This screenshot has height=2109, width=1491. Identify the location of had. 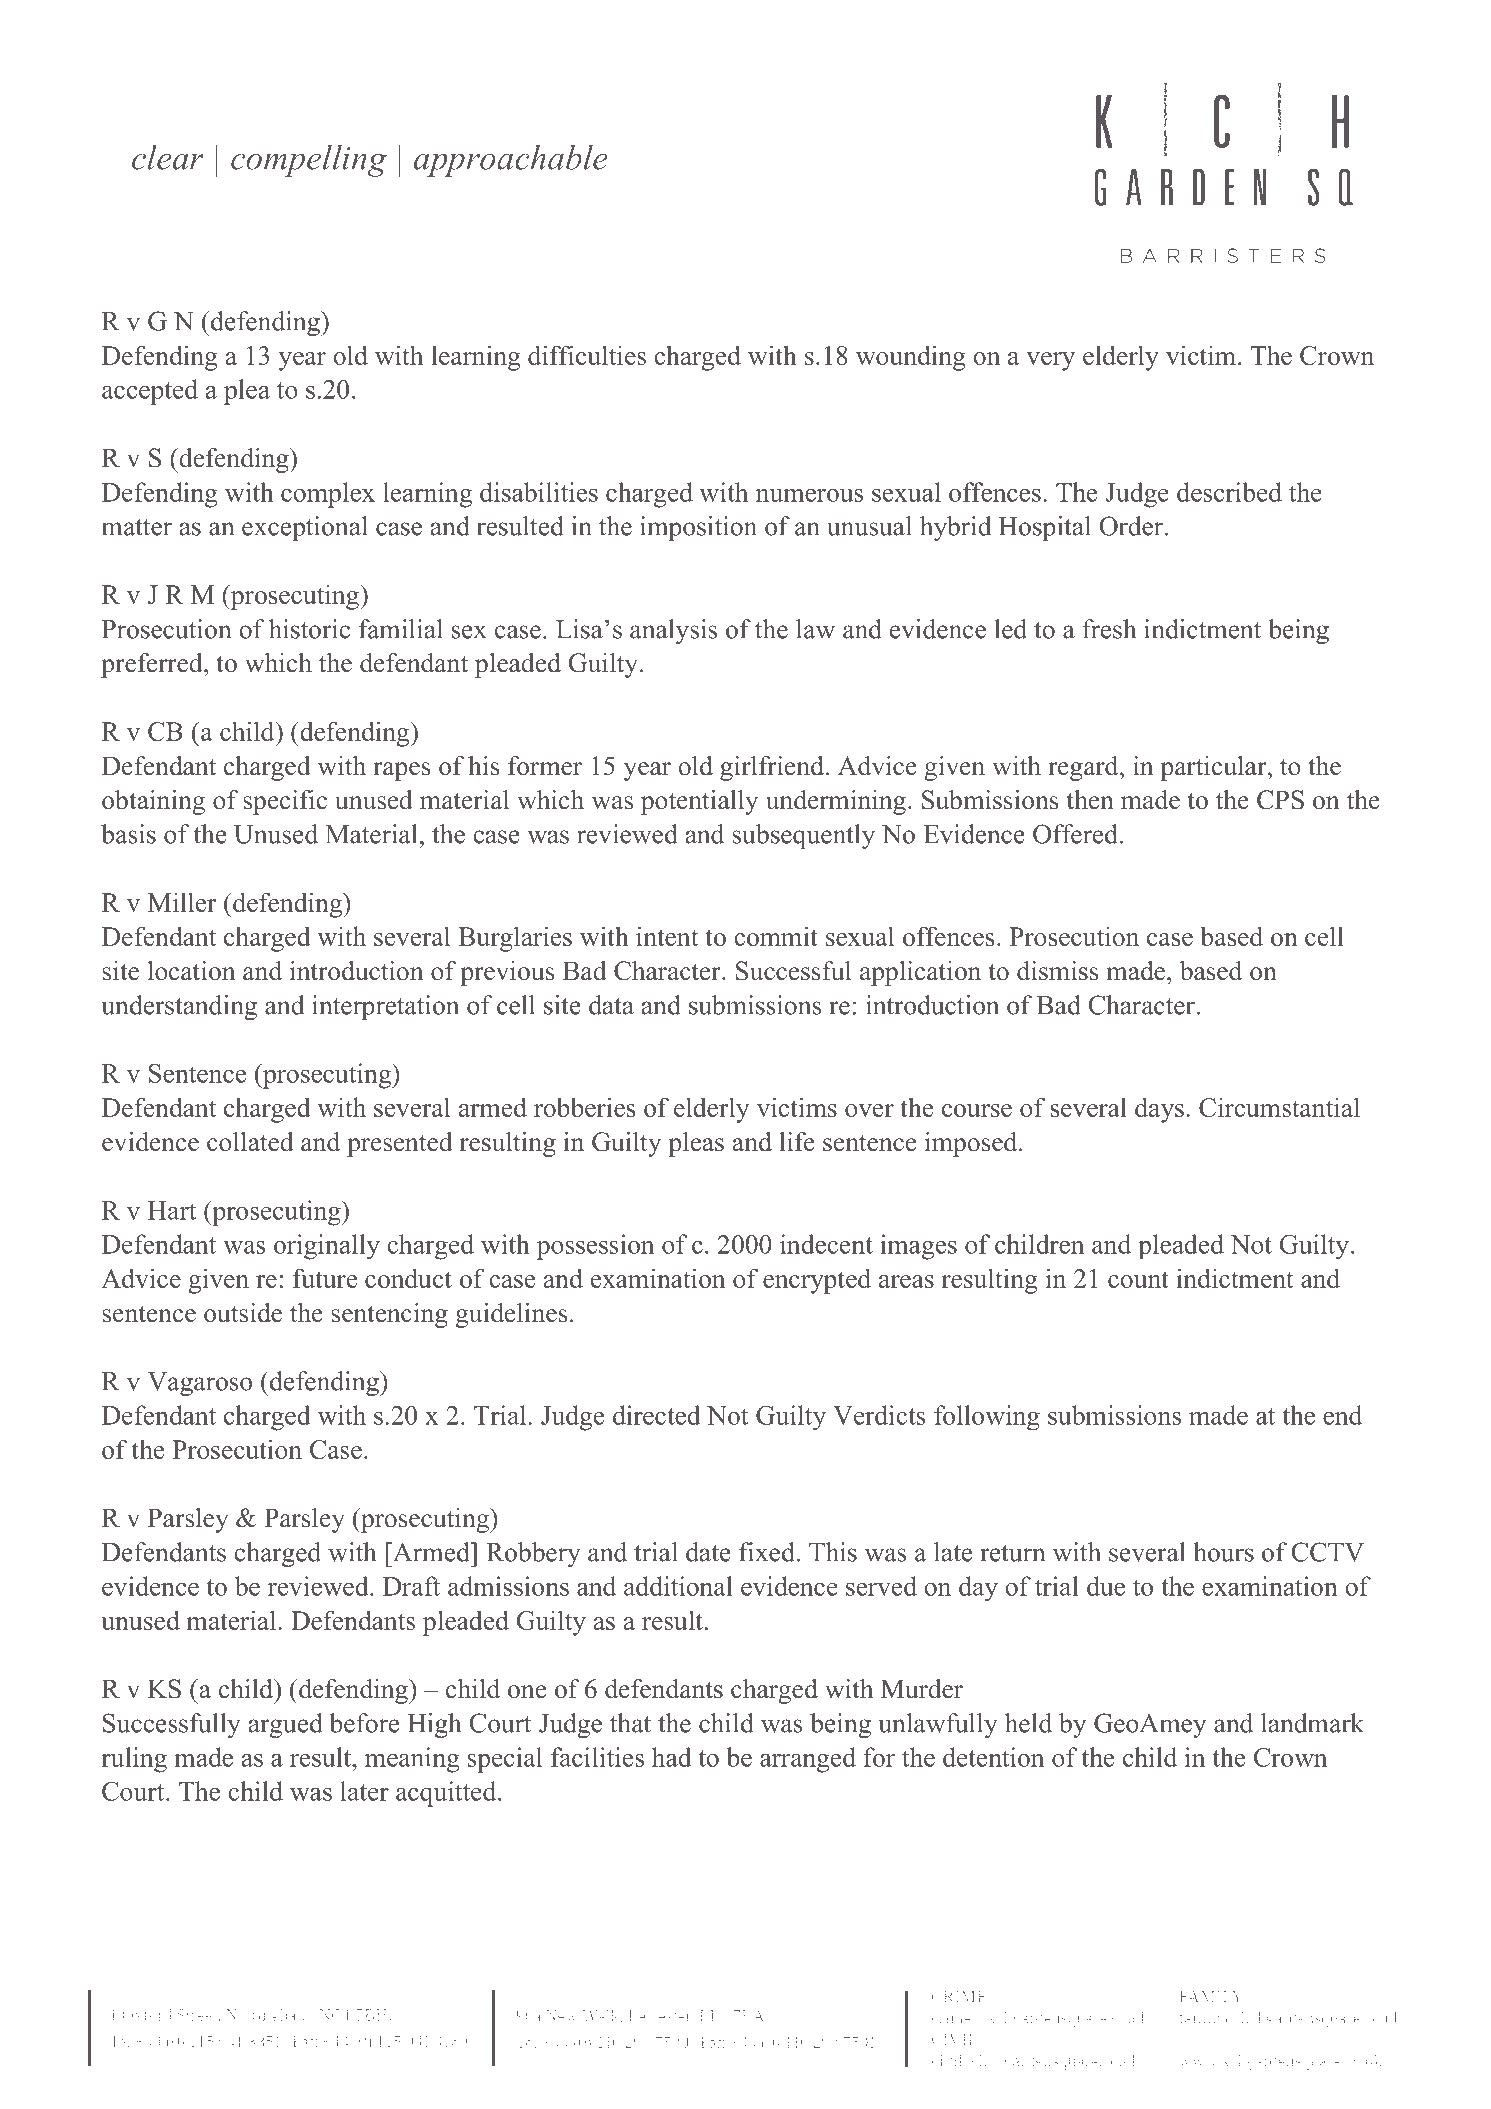
(672, 1757).
